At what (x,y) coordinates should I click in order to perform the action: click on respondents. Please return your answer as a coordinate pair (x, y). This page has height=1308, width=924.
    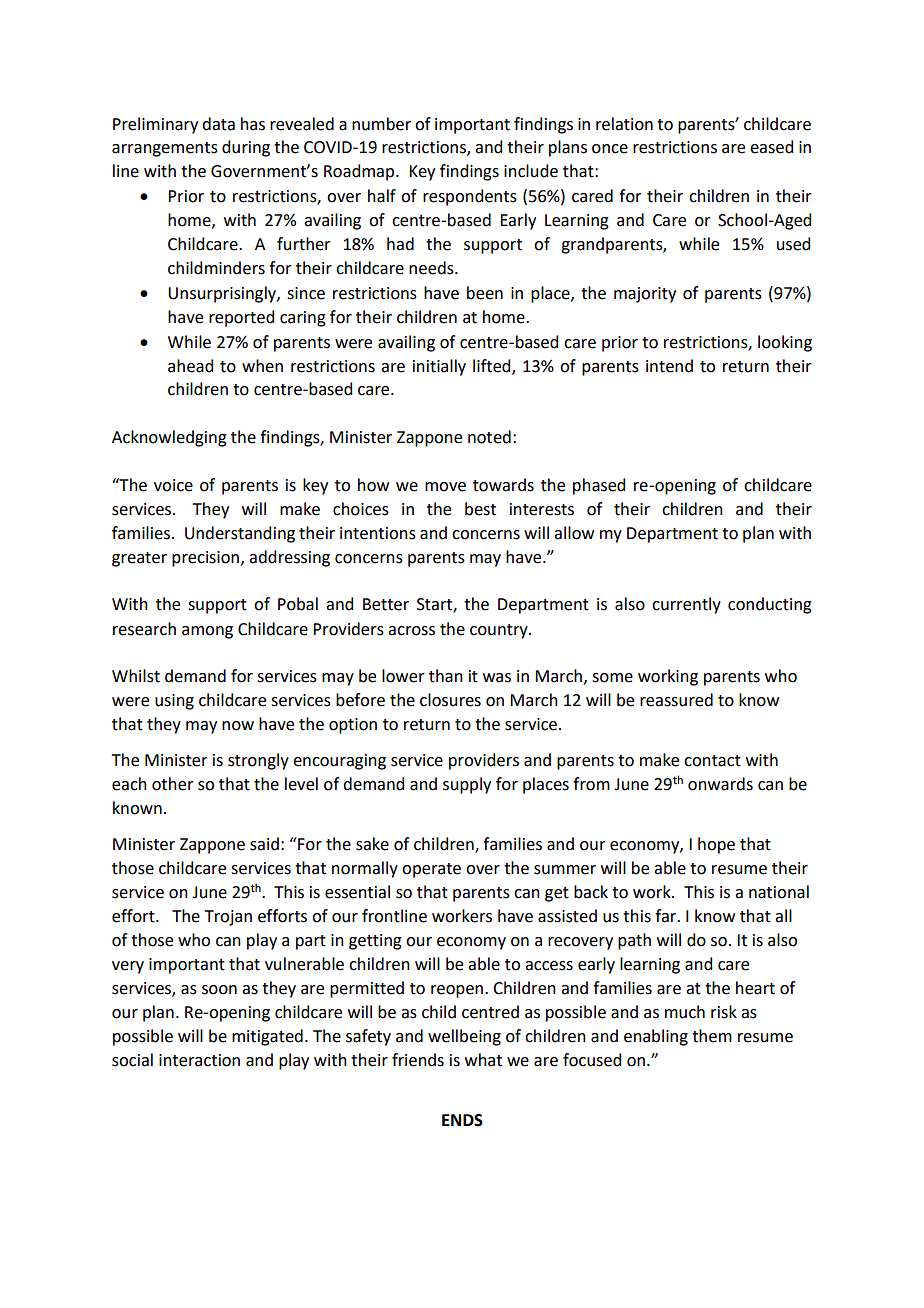
    Looking at the image, I should click on (470, 197).
